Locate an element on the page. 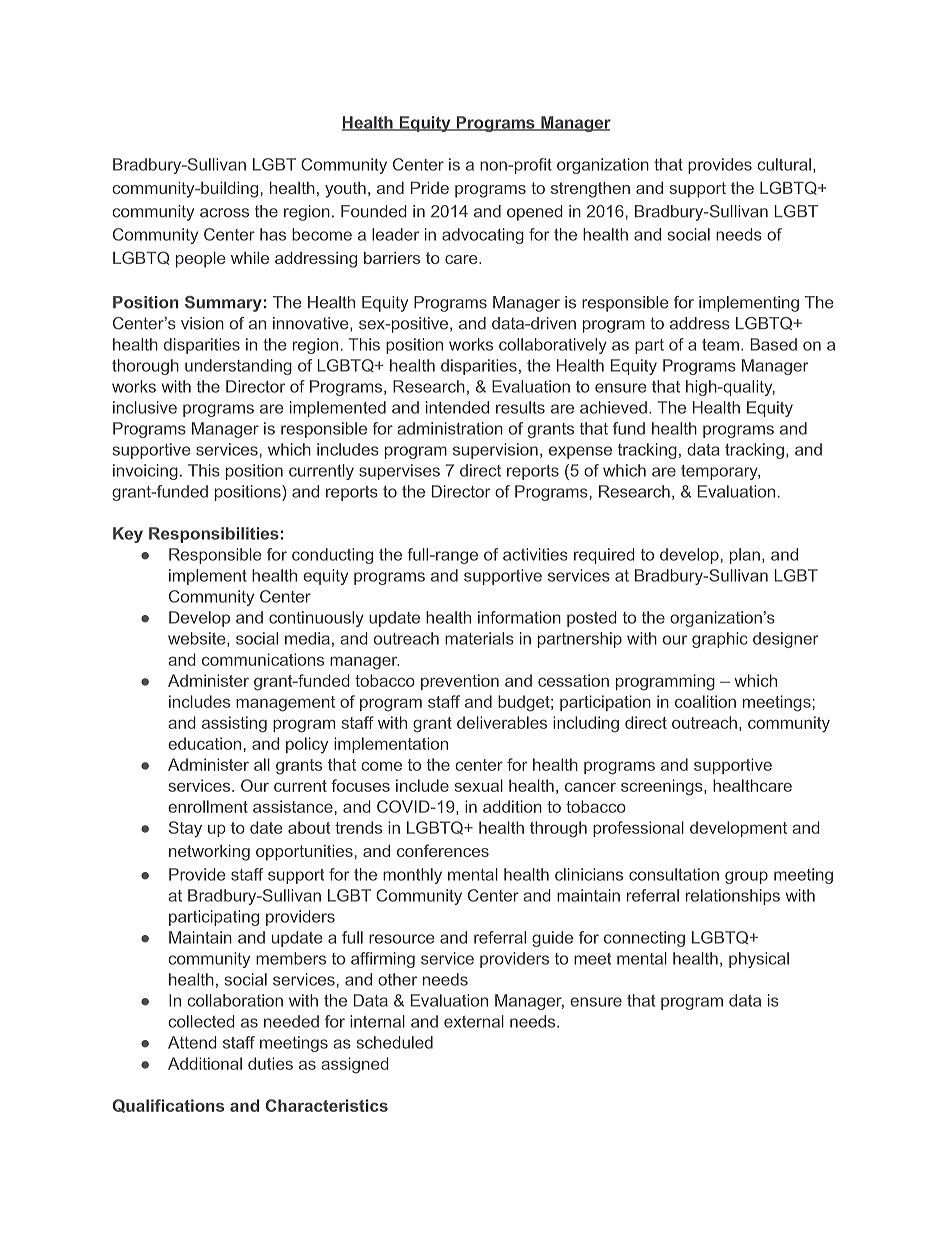  Pride is located at coordinates (430, 188).
